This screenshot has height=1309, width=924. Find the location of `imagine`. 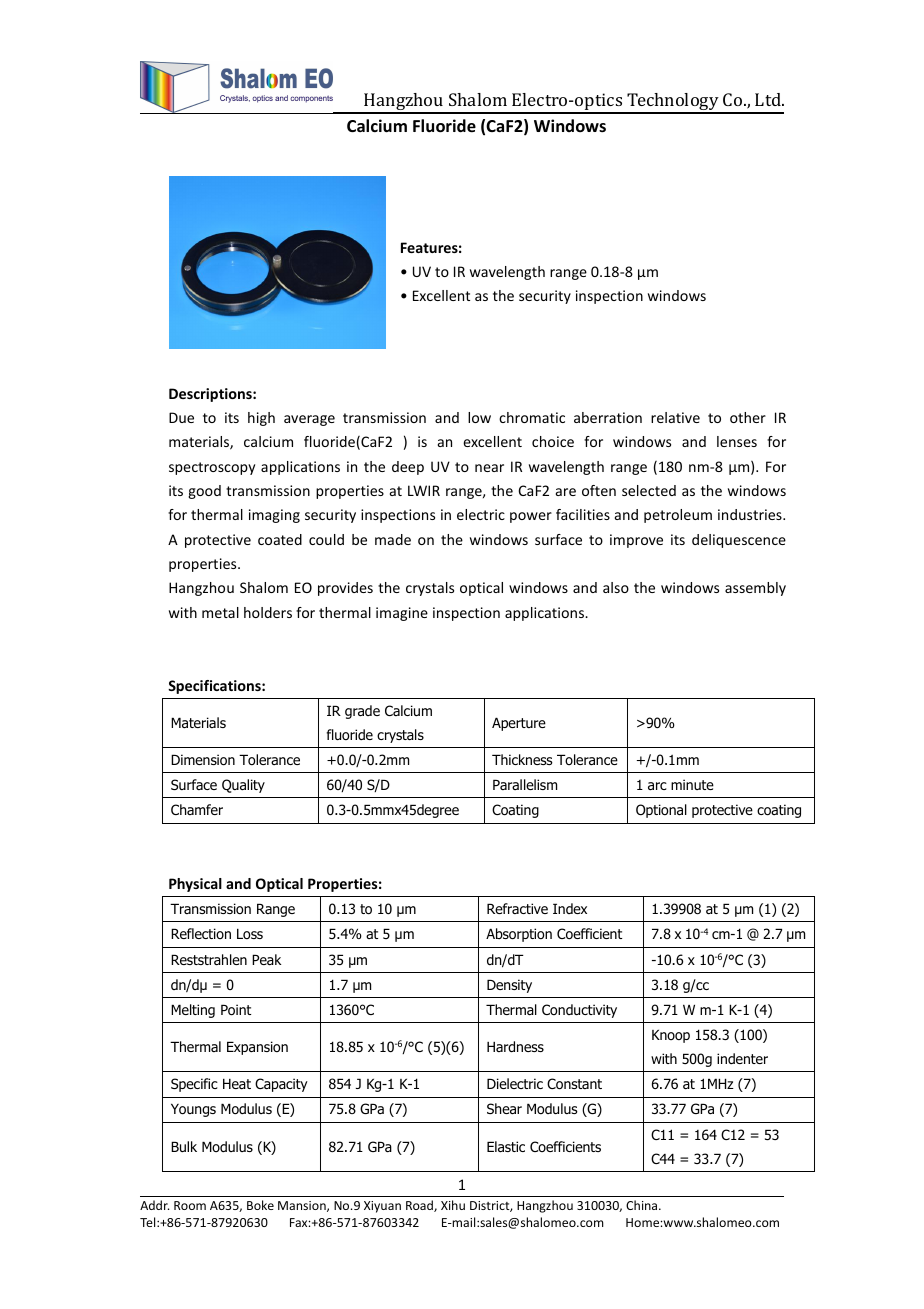

imagine is located at coordinates (402, 614).
